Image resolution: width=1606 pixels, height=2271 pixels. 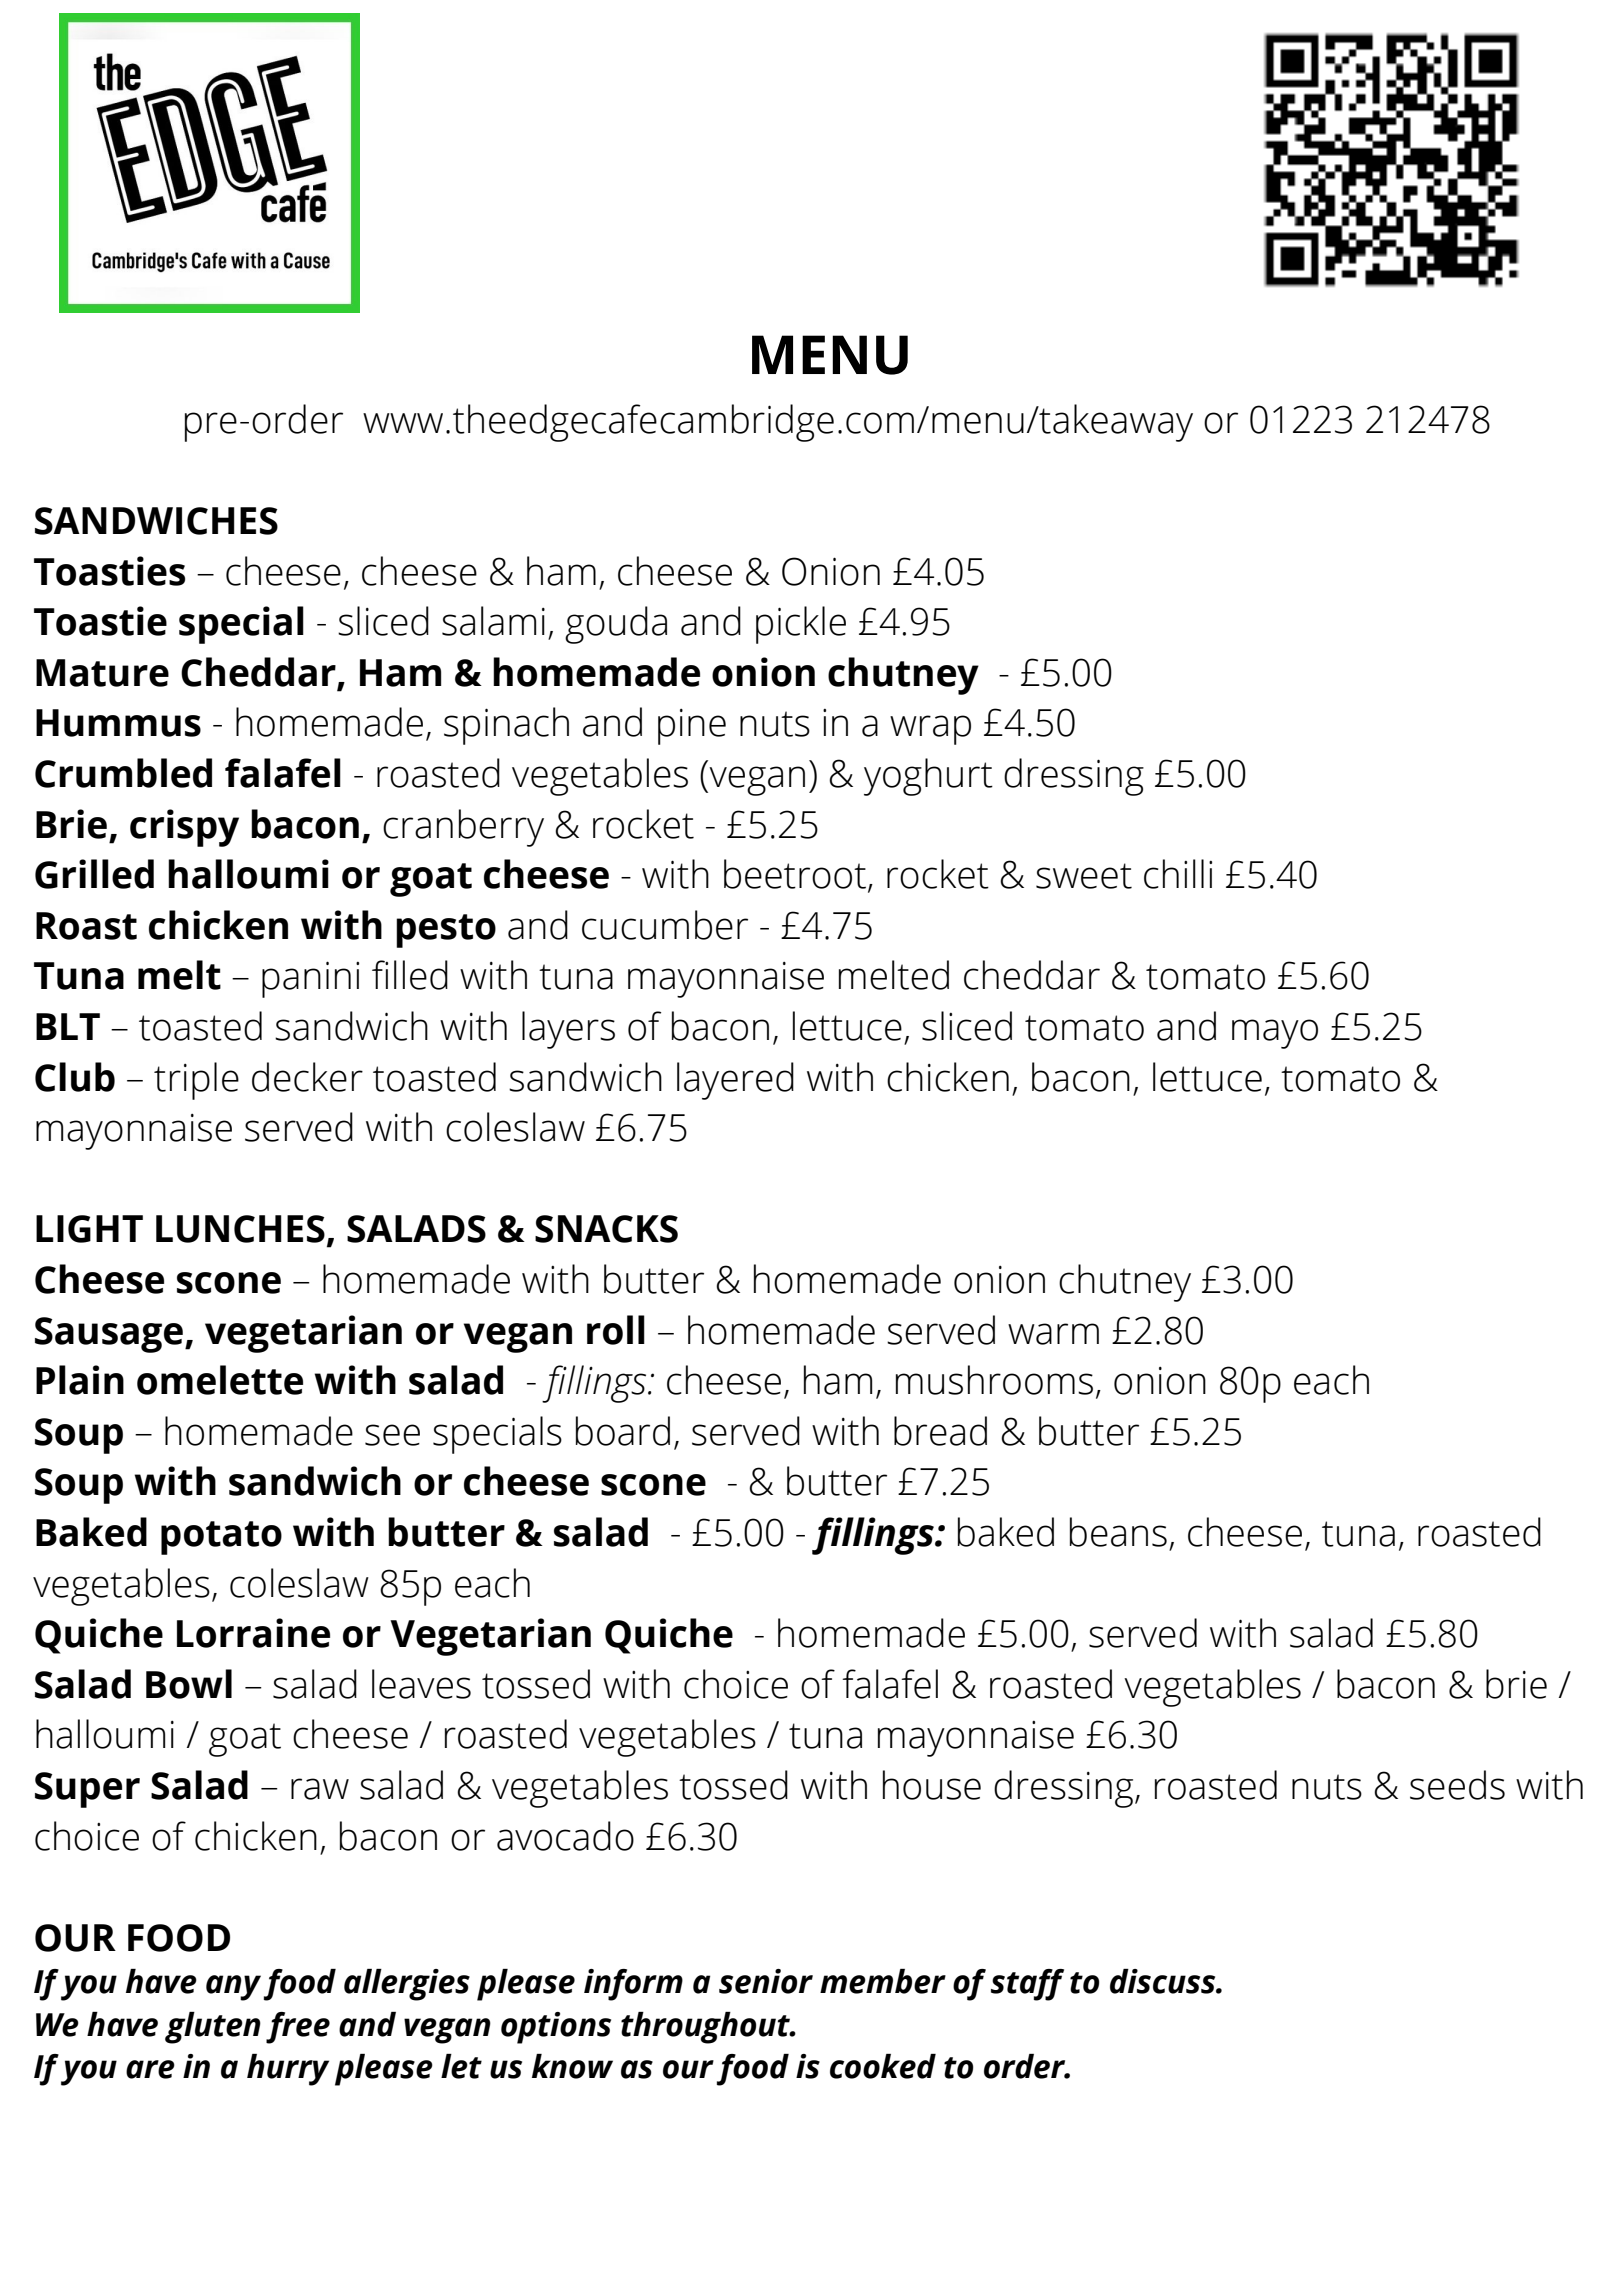 I want to click on senior, so click(x=766, y=1981).
